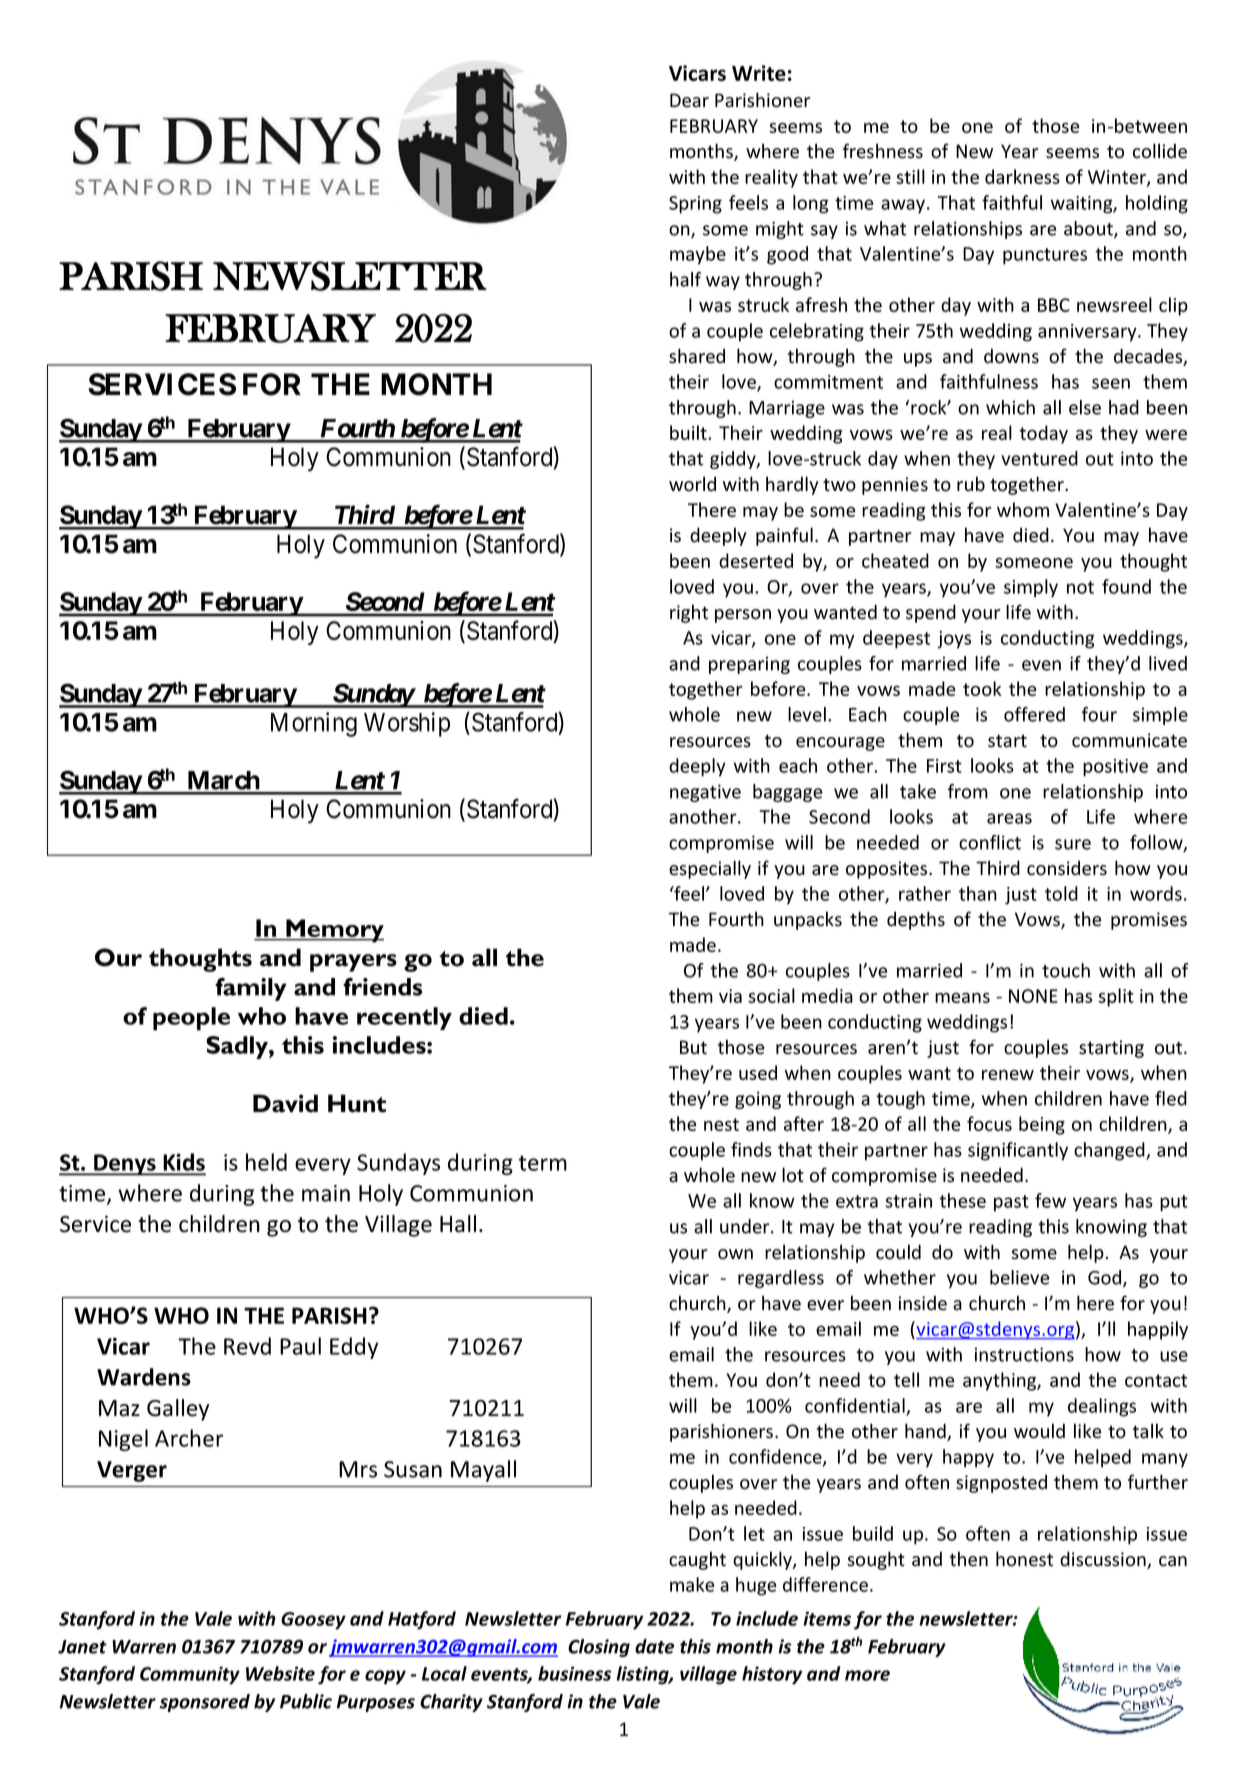 Image resolution: width=1248 pixels, height=1765 pixels. What do you see at coordinates (695, 205) in the screenshot?
I see `Spring` at bounding box center [695, 205].
